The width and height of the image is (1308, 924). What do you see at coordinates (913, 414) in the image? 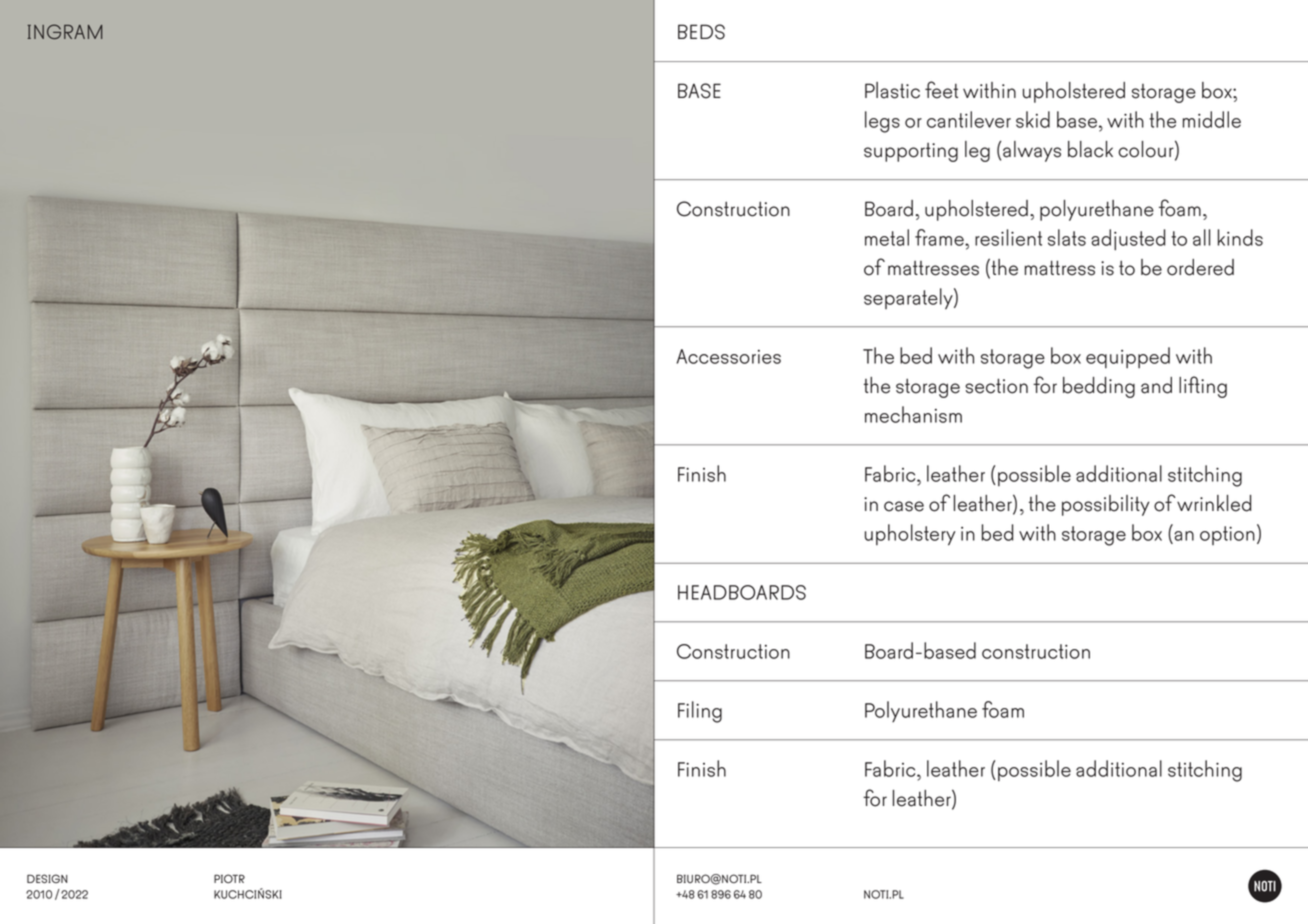
I see `mechanism` at bounding box center [913, 414].
